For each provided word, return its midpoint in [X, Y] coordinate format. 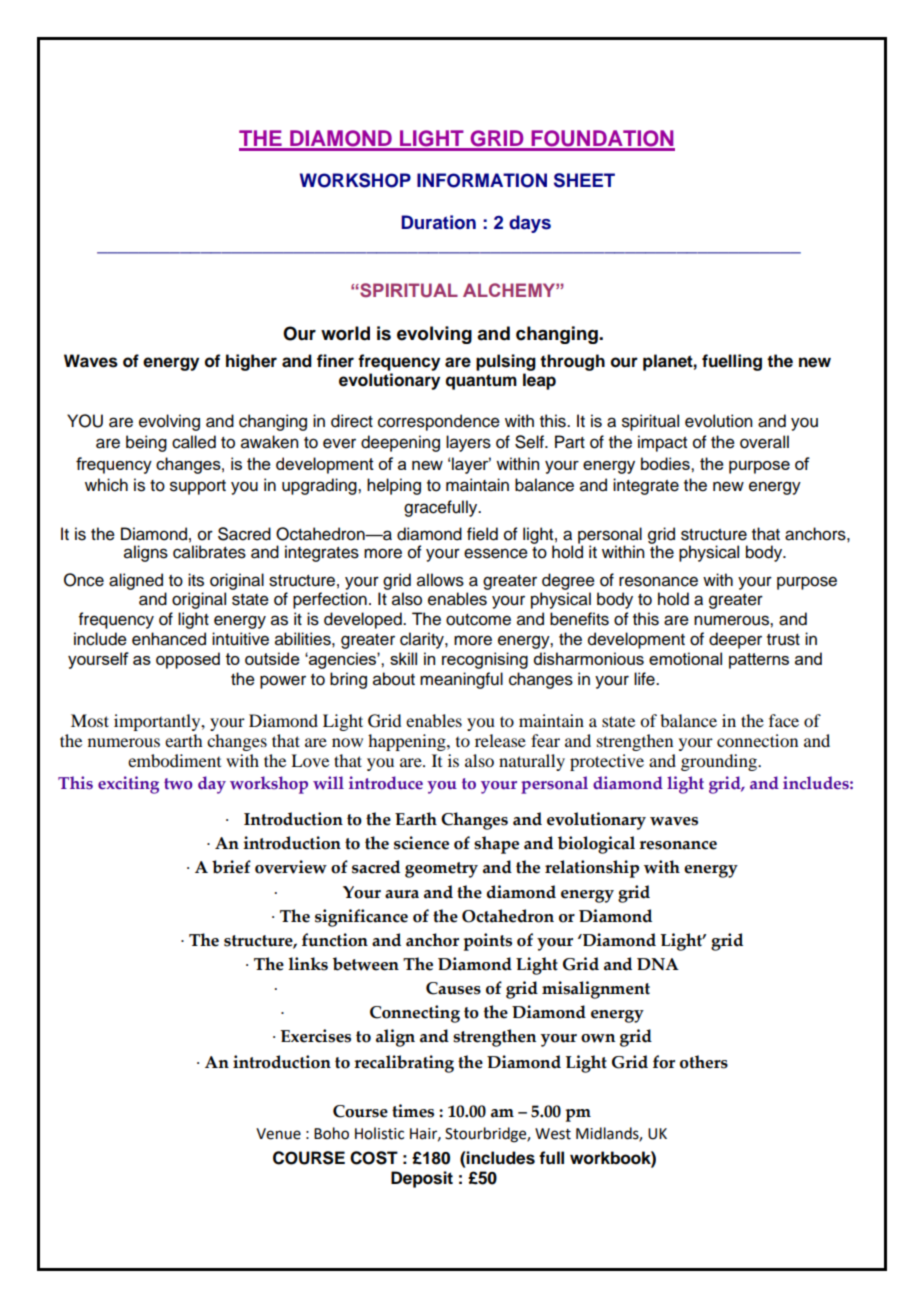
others [704, 1062]
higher [251, 362]
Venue [278, 1134]
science [421, 843]
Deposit [422, 1179]
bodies [666, 463]
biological [596, 845]
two [178, 783]
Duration [438, 222]
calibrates [209, 552]
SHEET [584, 180]
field [482, 534]
